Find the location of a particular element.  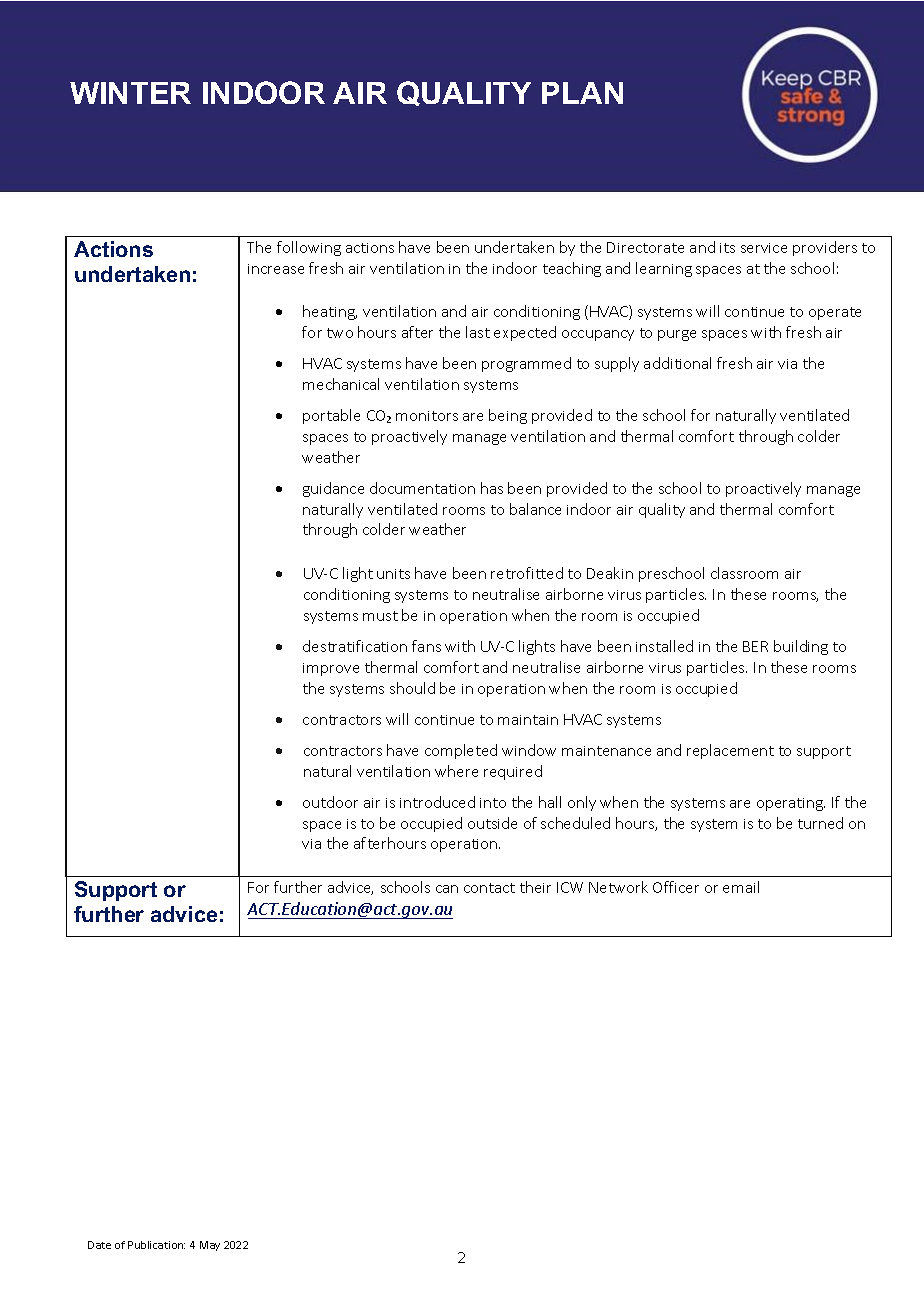

fans is located at coordinates (426, 646).
